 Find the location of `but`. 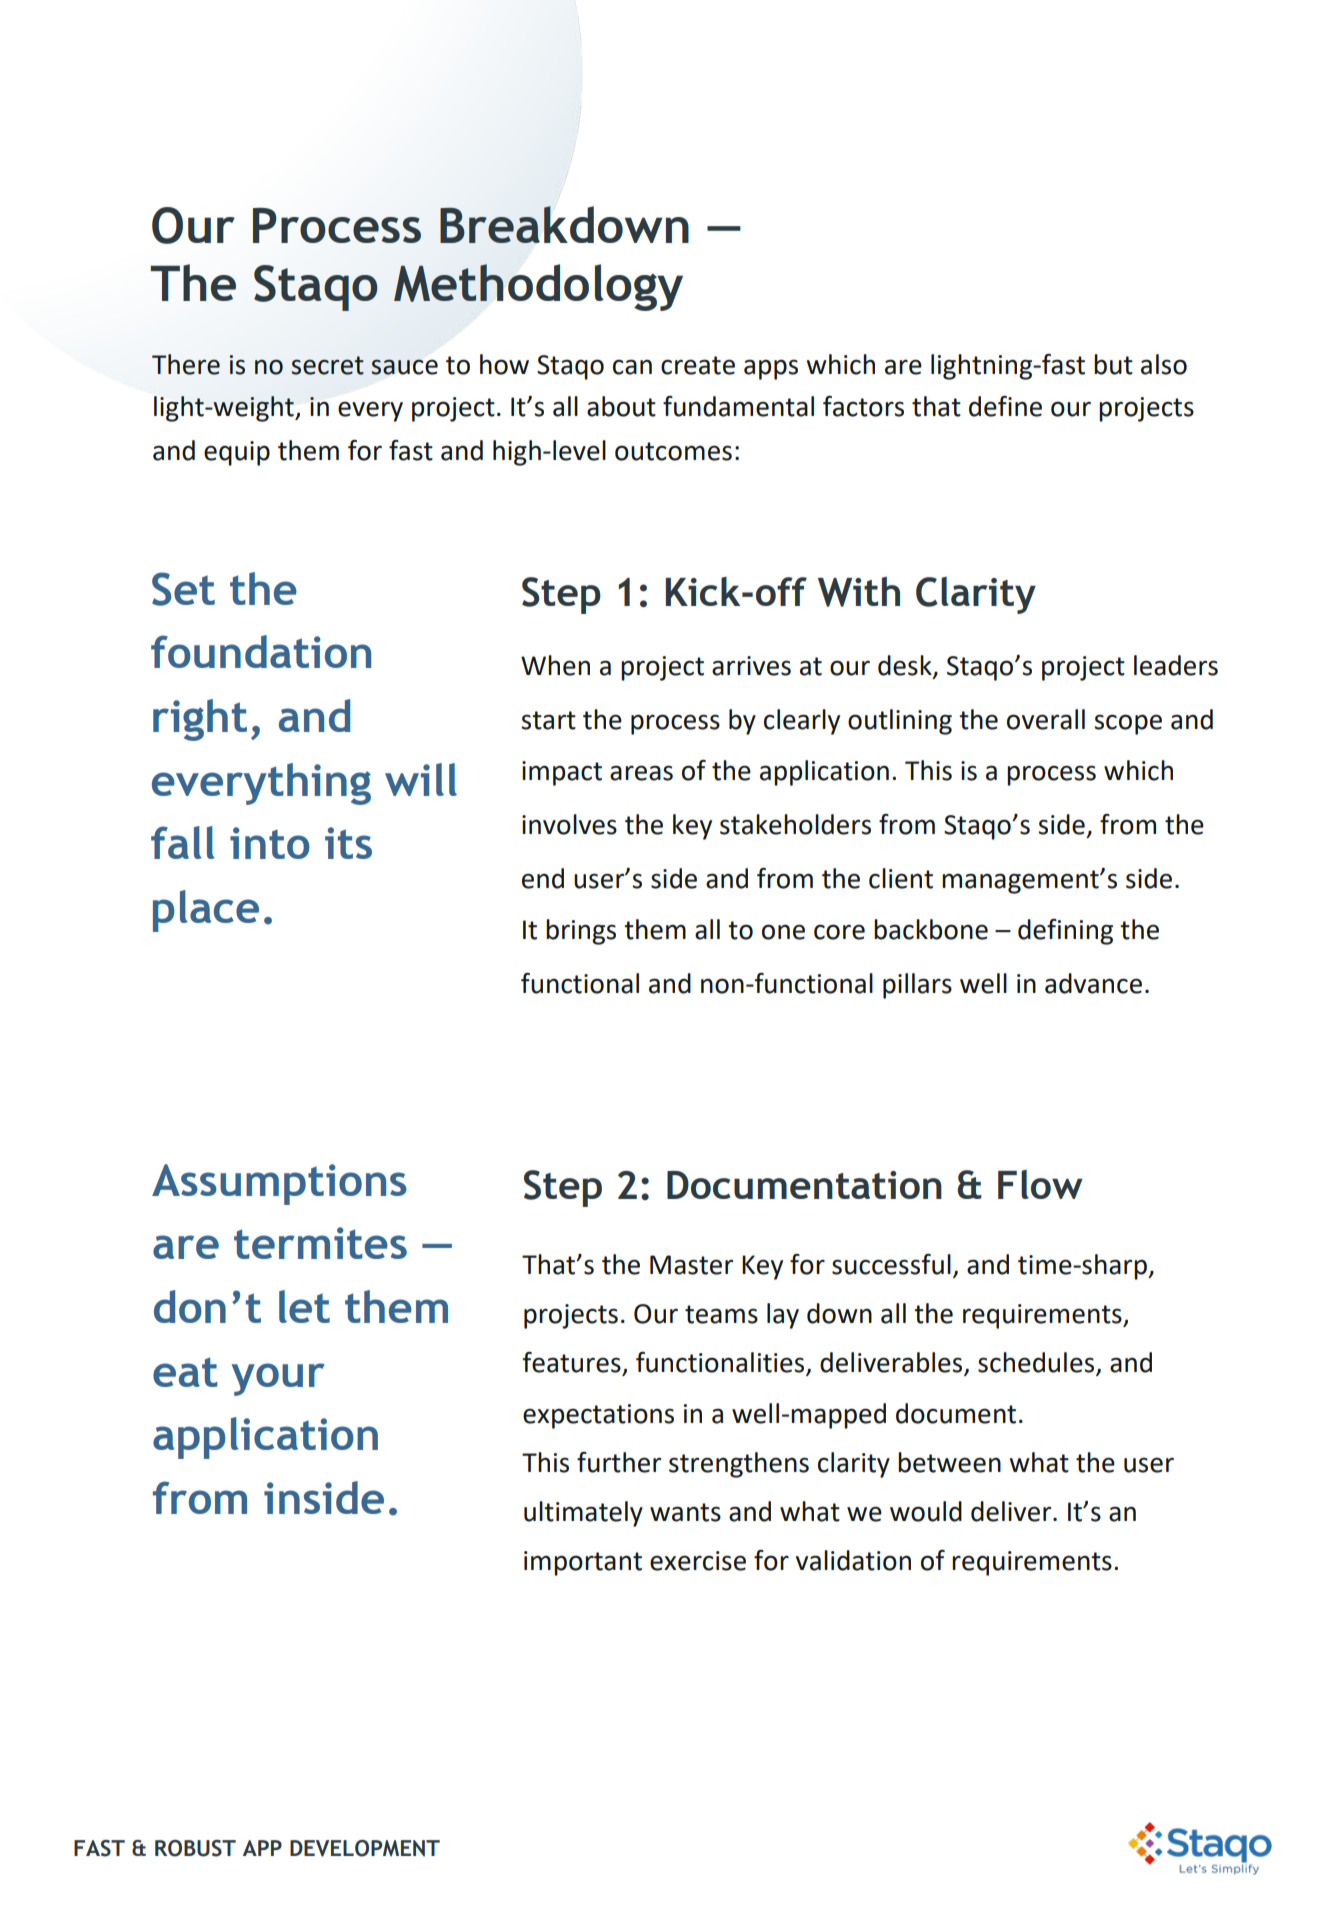

but is located at coordinates (1113, 364).
